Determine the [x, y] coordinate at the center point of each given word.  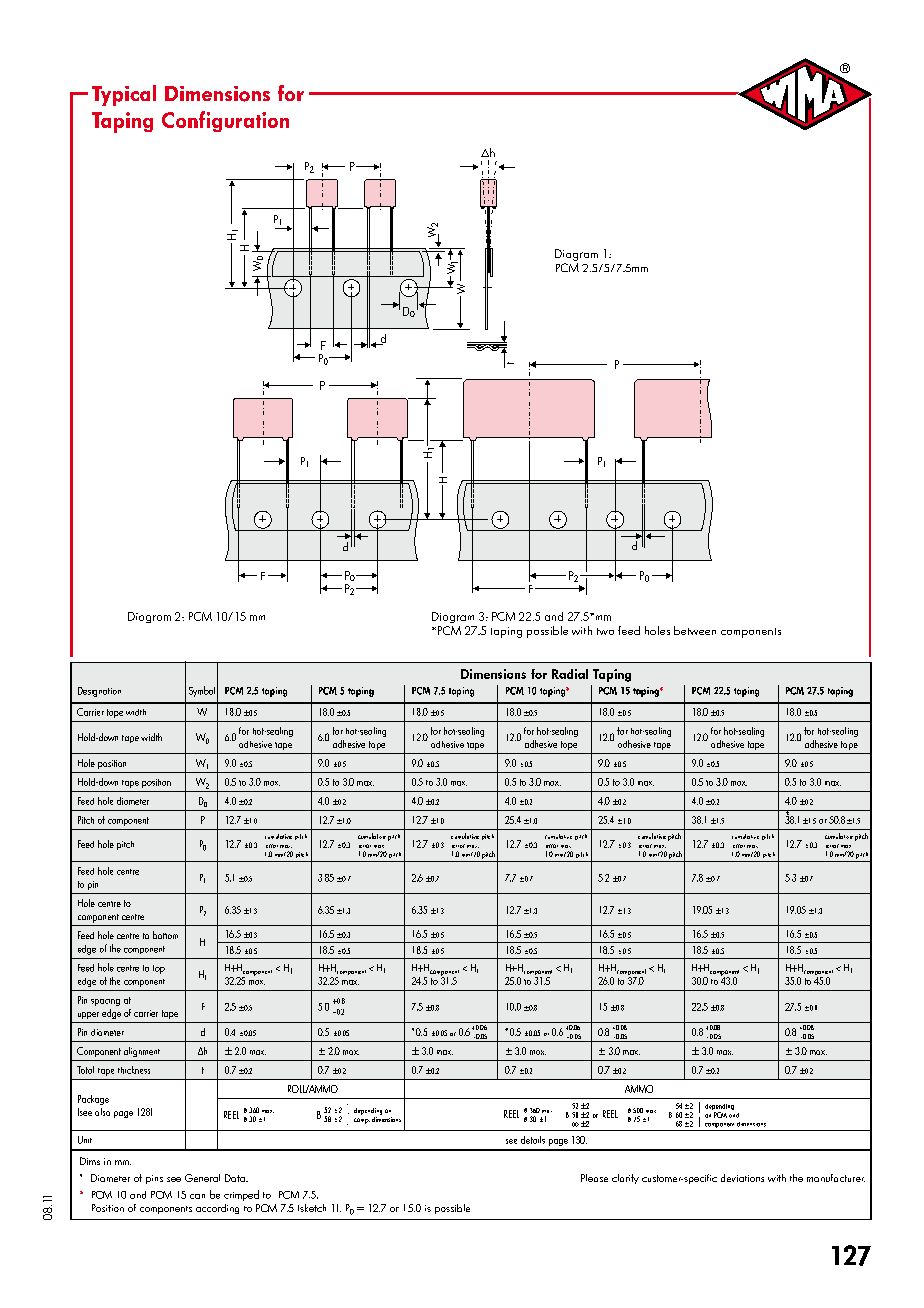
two [605, 631]
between [695, 630]
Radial [570, 674]
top [159, 969]
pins [154, 1179]
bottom [165, 935]
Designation [99, 692]
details [533, 1140]
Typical [124, 95]
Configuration [225, 121]
